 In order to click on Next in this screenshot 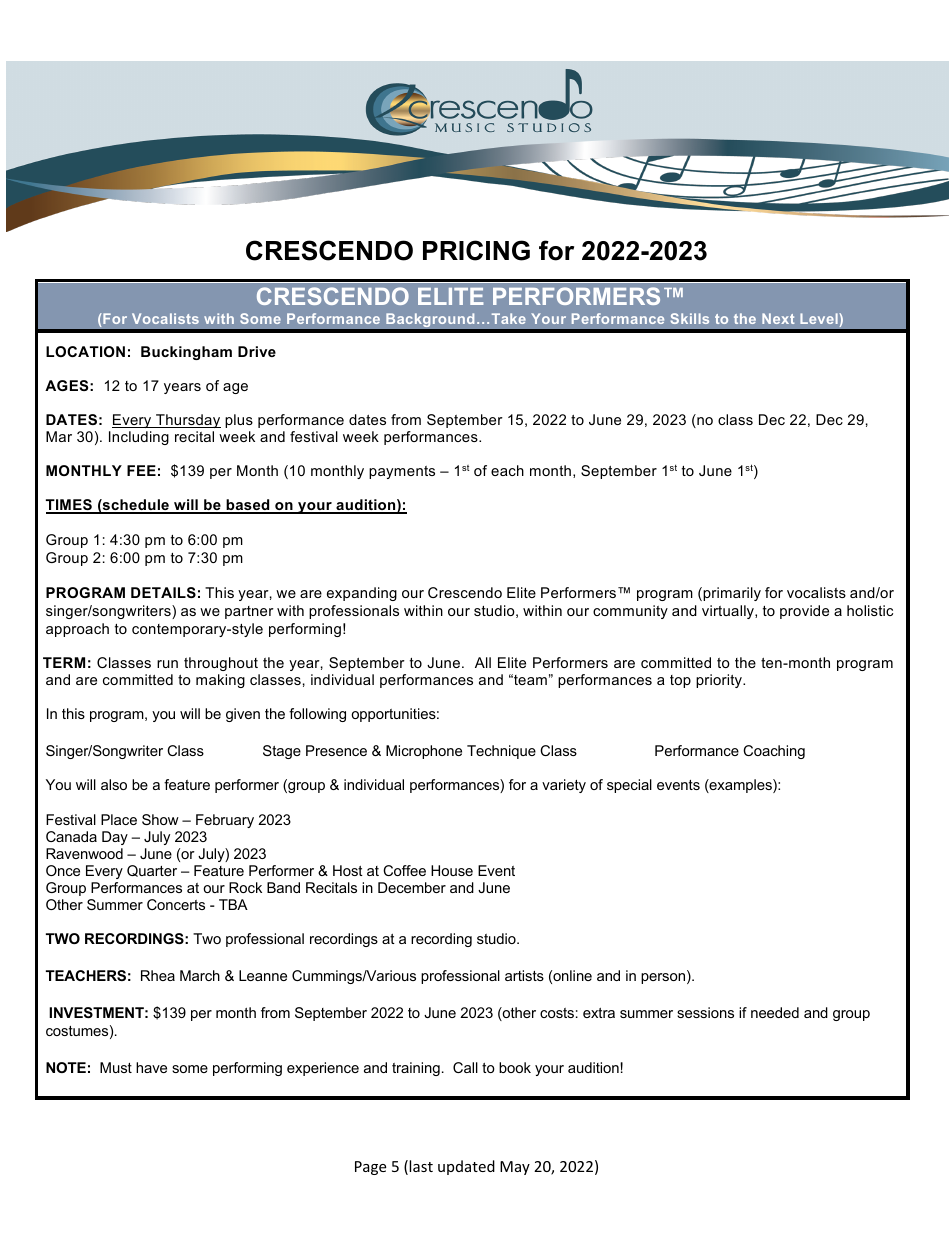, I will do `click(778, 318)`.
